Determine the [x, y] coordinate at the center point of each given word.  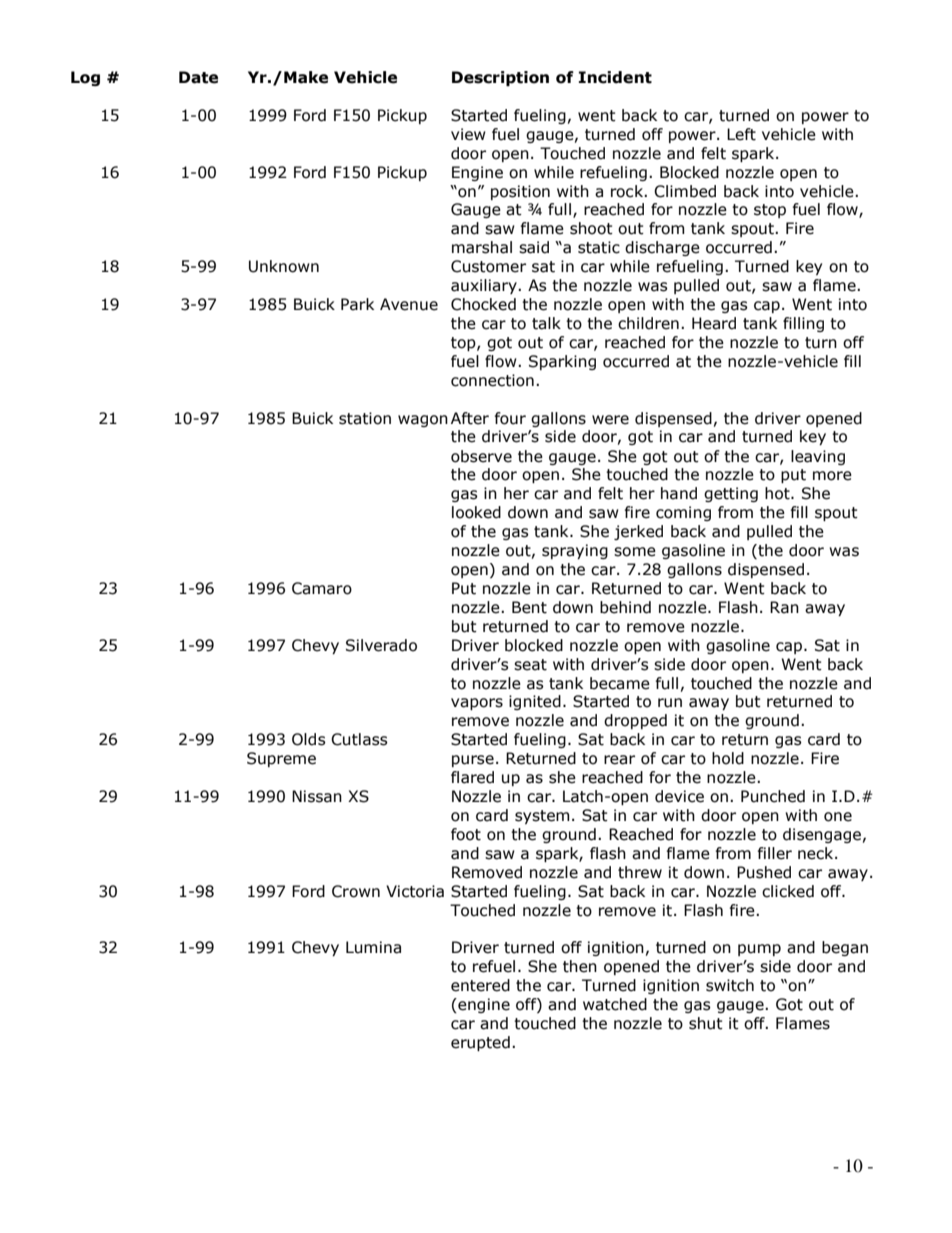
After [470, 418]
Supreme [281, 759]
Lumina [373, 947]
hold [728, 758]
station [365, 418]
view [468, 134]
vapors [477, 704]
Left [741, 134]
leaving [818, 457]
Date [198, 77]
